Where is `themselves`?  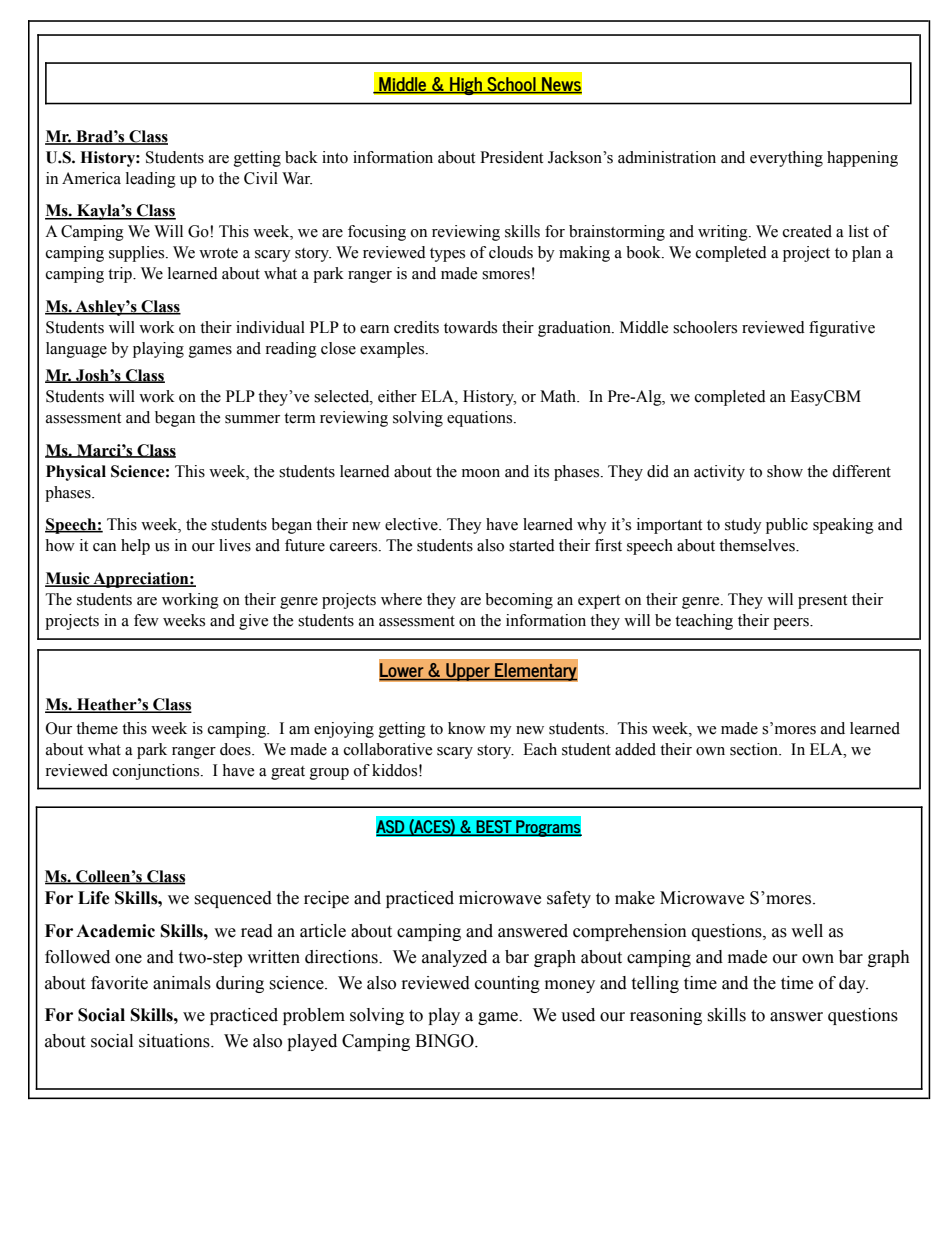 themselves is located at coordinates (758, 545).
